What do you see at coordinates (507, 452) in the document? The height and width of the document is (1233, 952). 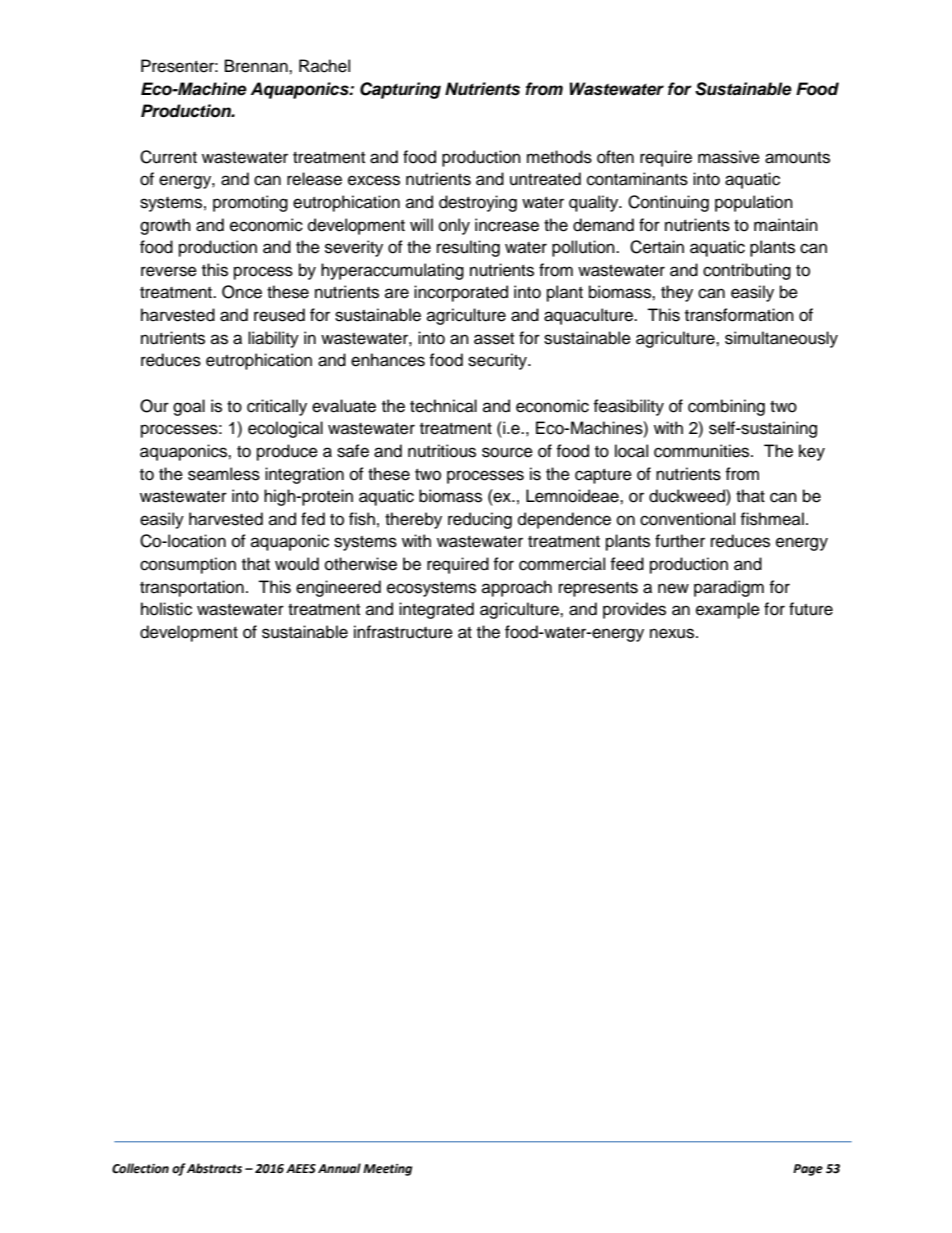 I see `source` at bounding box center [507, 452].
